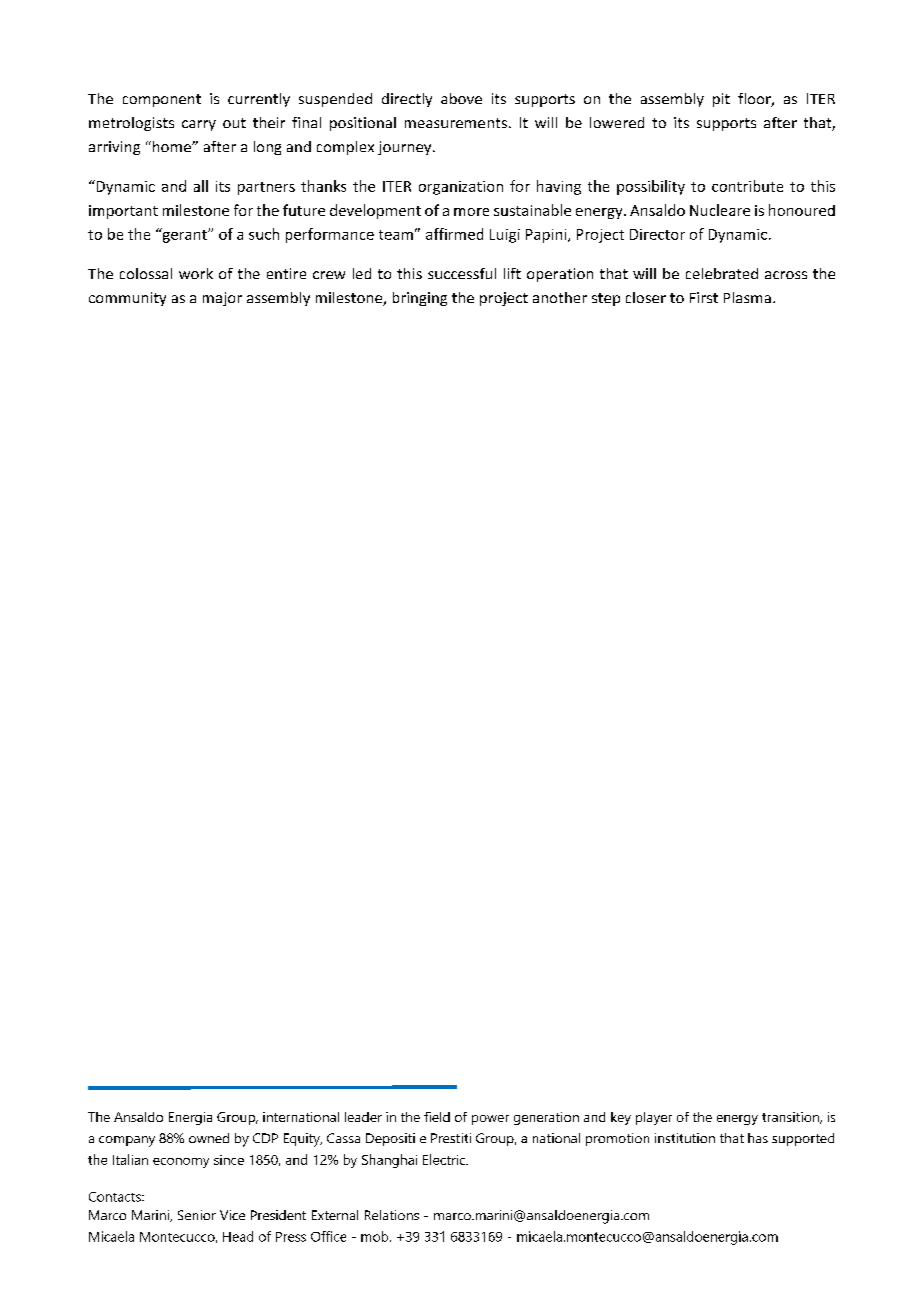  I want to click on player, so click(654, 1118).
